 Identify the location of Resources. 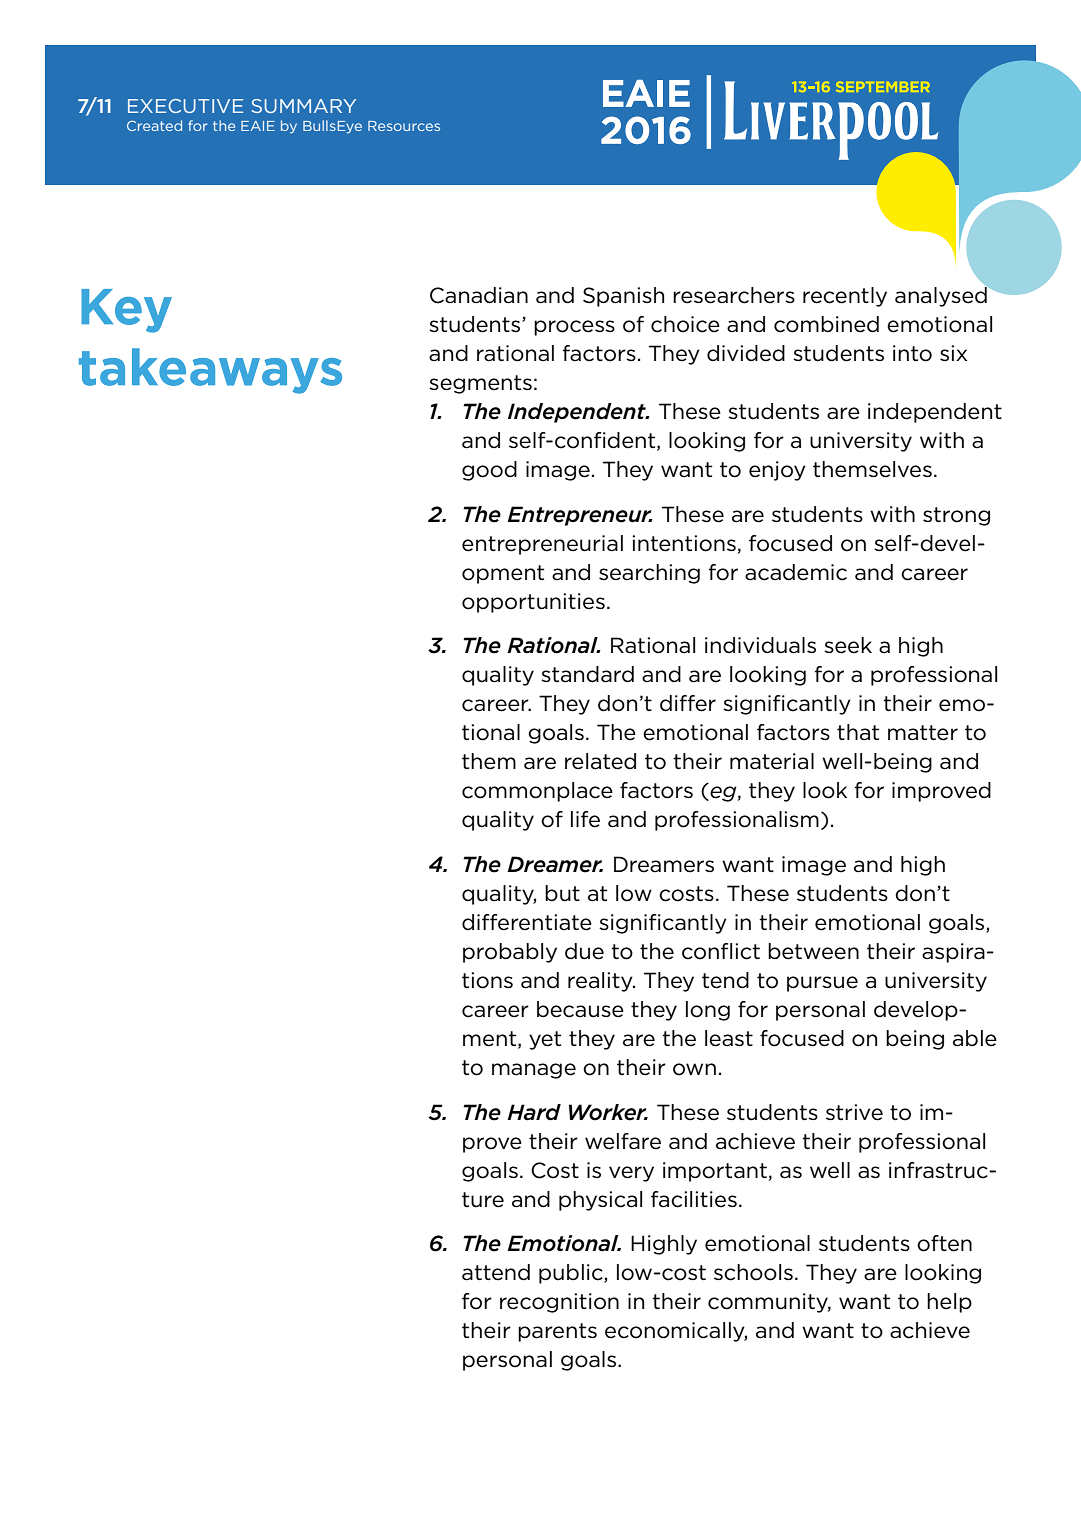
(404, 126).
